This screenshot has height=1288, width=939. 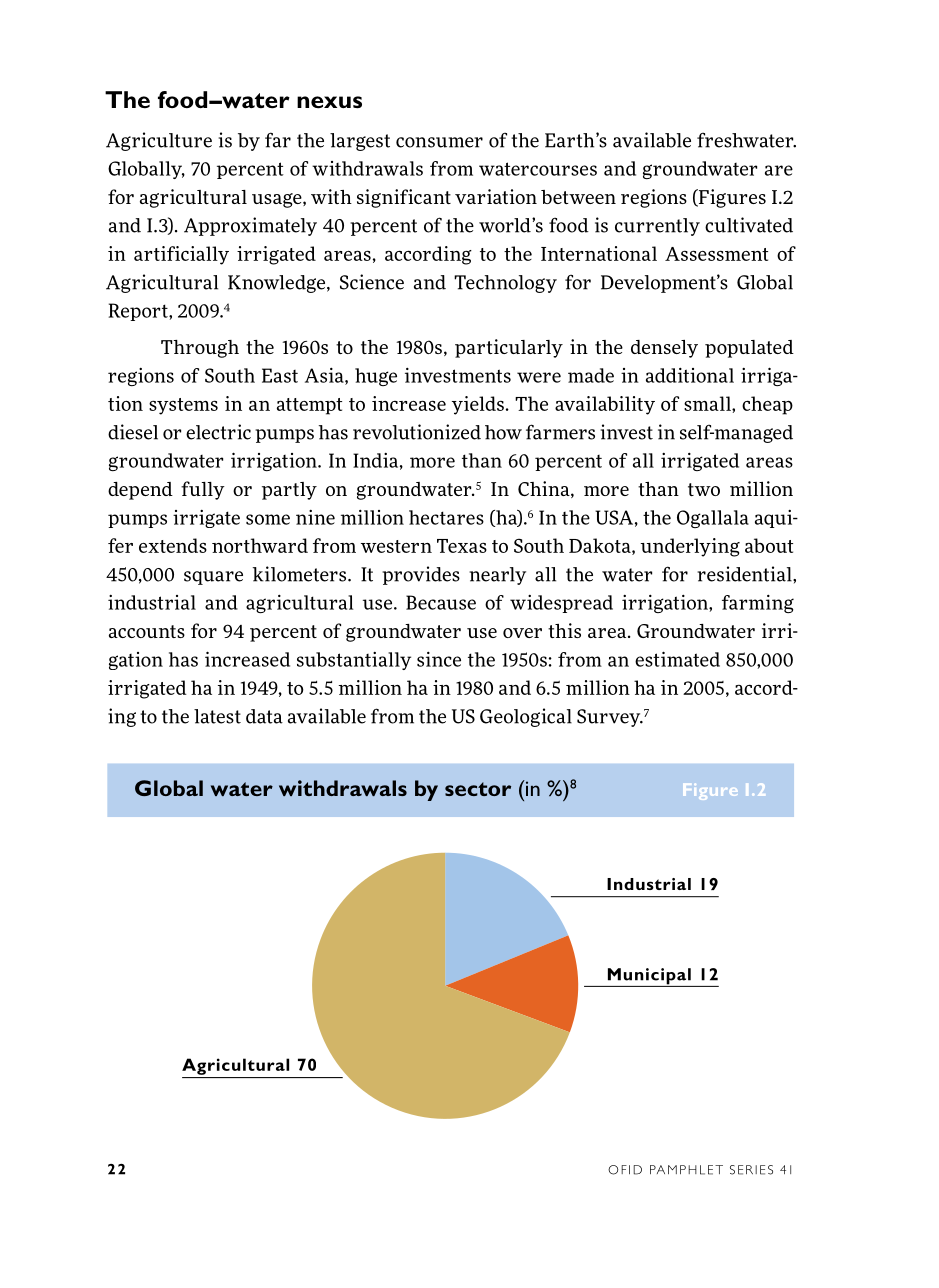 What do you see at coordinates (509, 348) in the screenshot?
I see `particularly` at bounding box center [509, 348].
